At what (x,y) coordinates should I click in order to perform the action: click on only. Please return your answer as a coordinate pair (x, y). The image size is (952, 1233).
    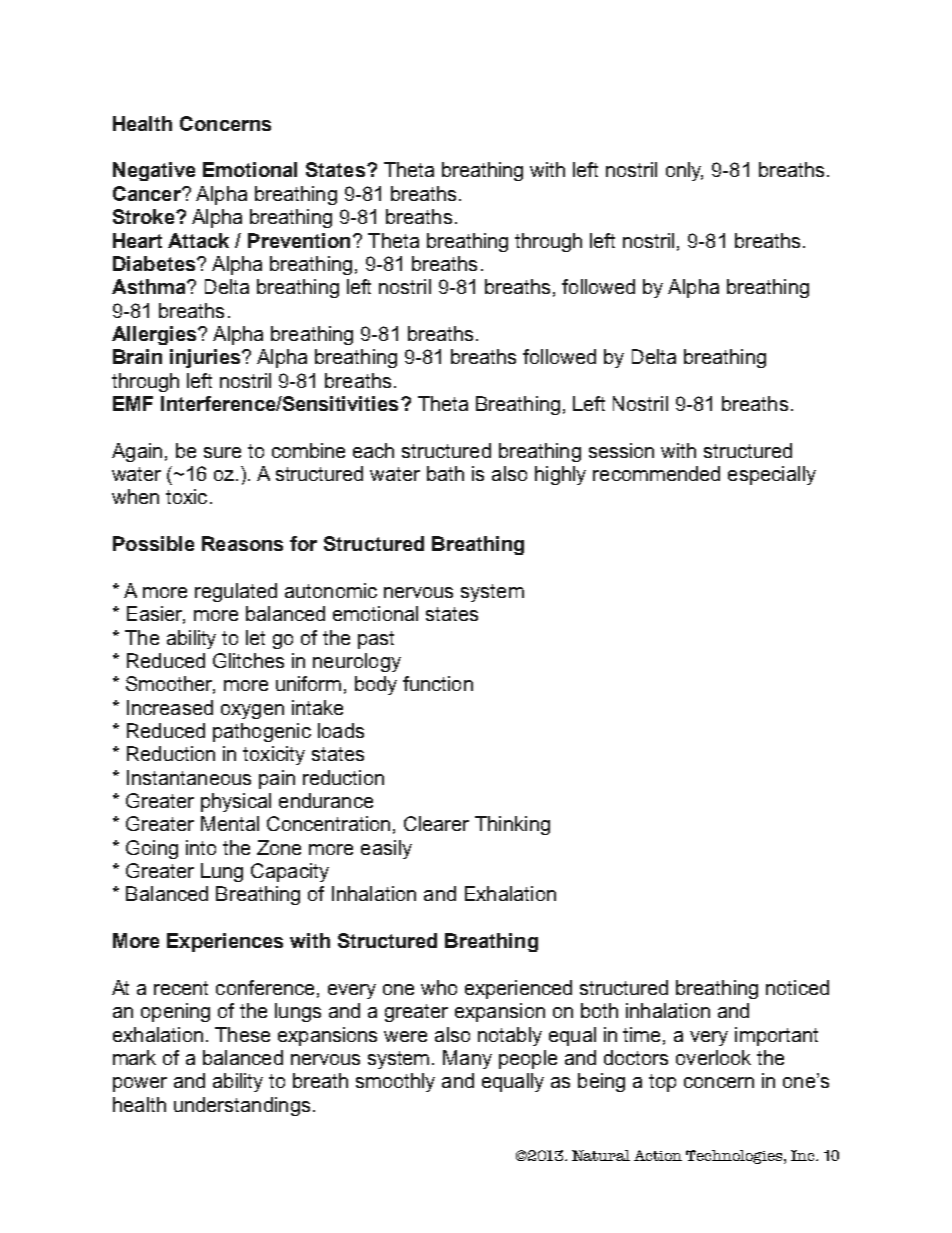
    Looking at the image, I should click on (684, 171).
